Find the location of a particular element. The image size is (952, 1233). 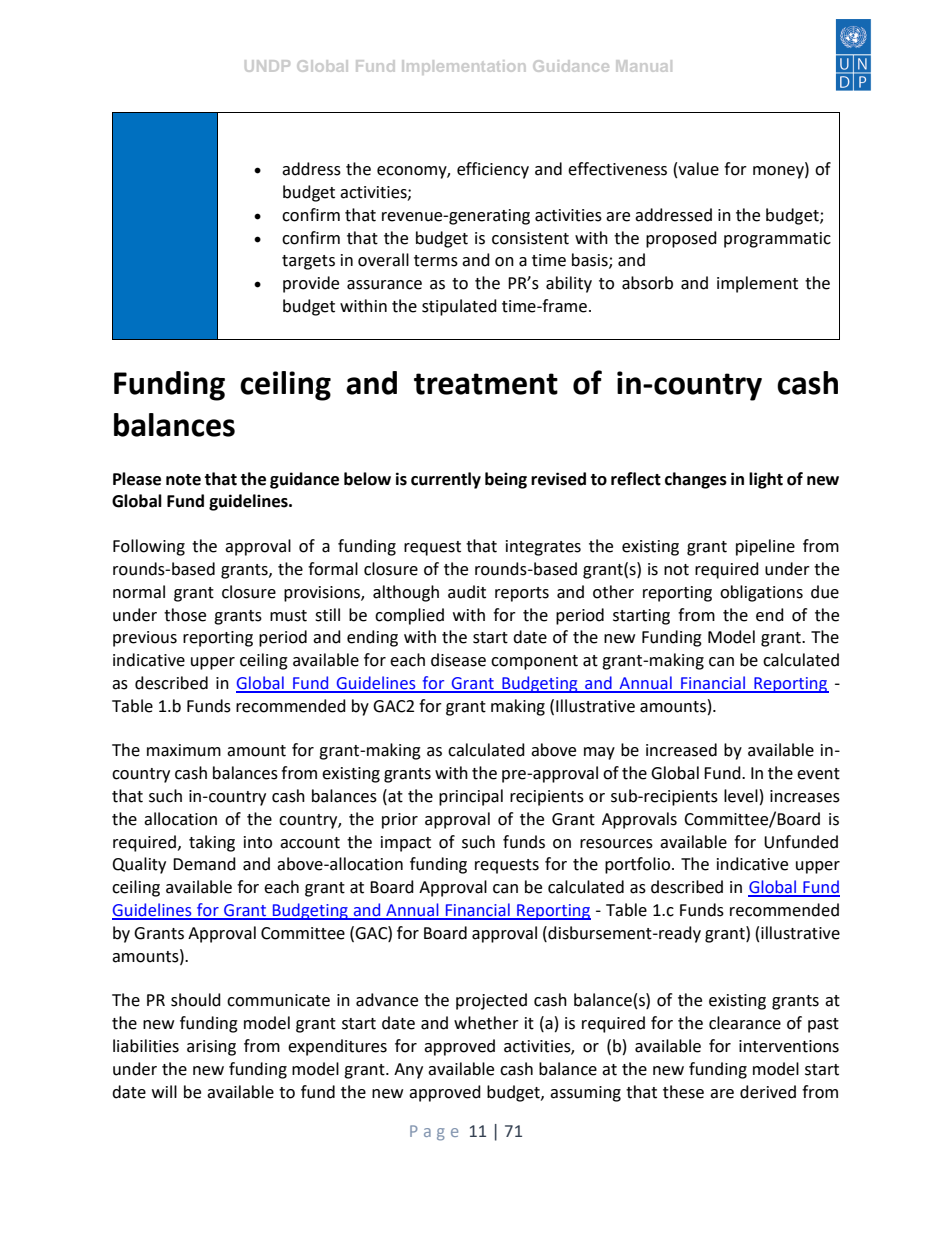

obligations is located at coordinates (761, 593).
